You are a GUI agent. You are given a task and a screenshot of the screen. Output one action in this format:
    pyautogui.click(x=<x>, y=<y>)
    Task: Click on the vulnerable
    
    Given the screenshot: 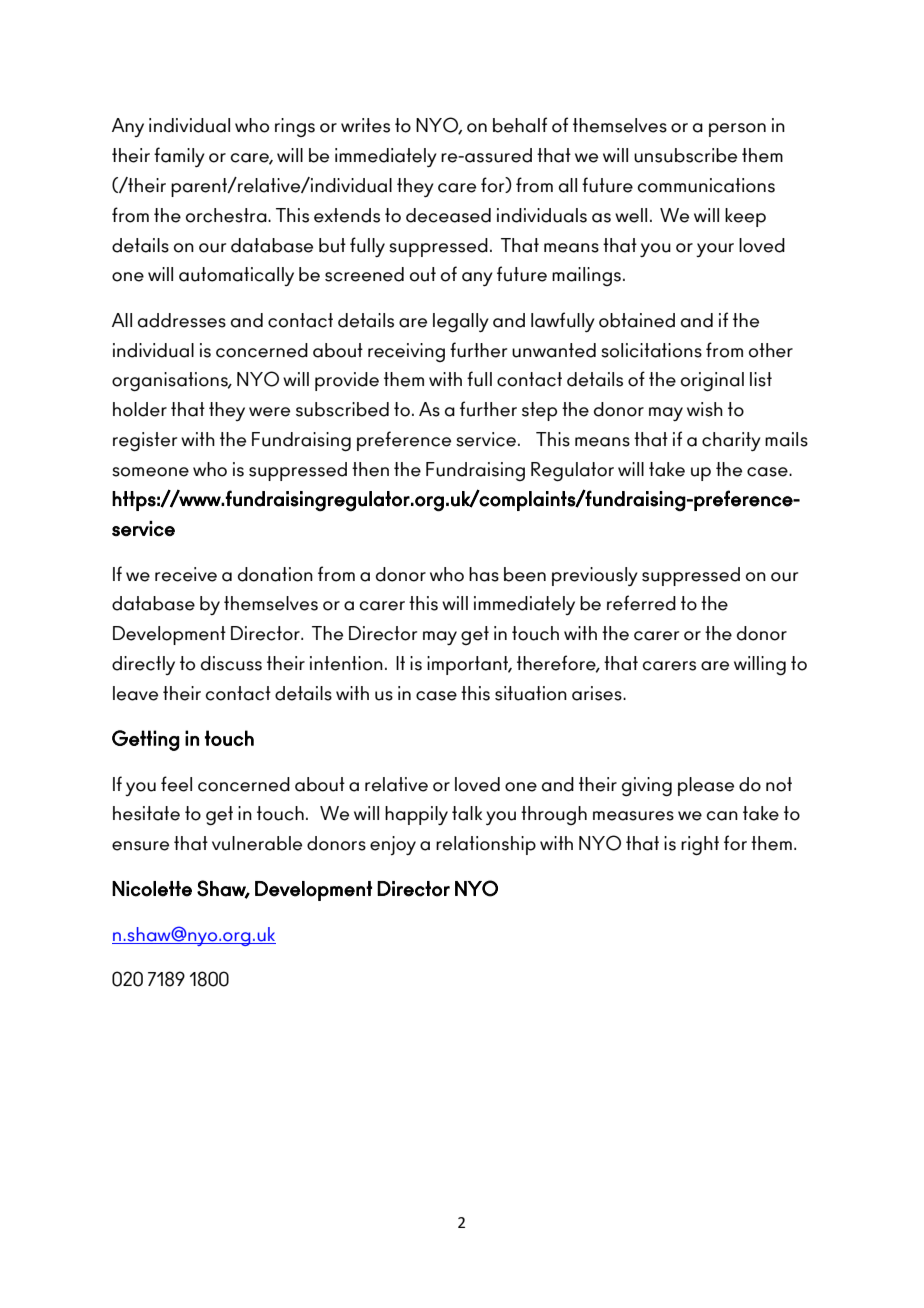 What is the action you would take?
    pyautogui.click(x=257, y=843)
